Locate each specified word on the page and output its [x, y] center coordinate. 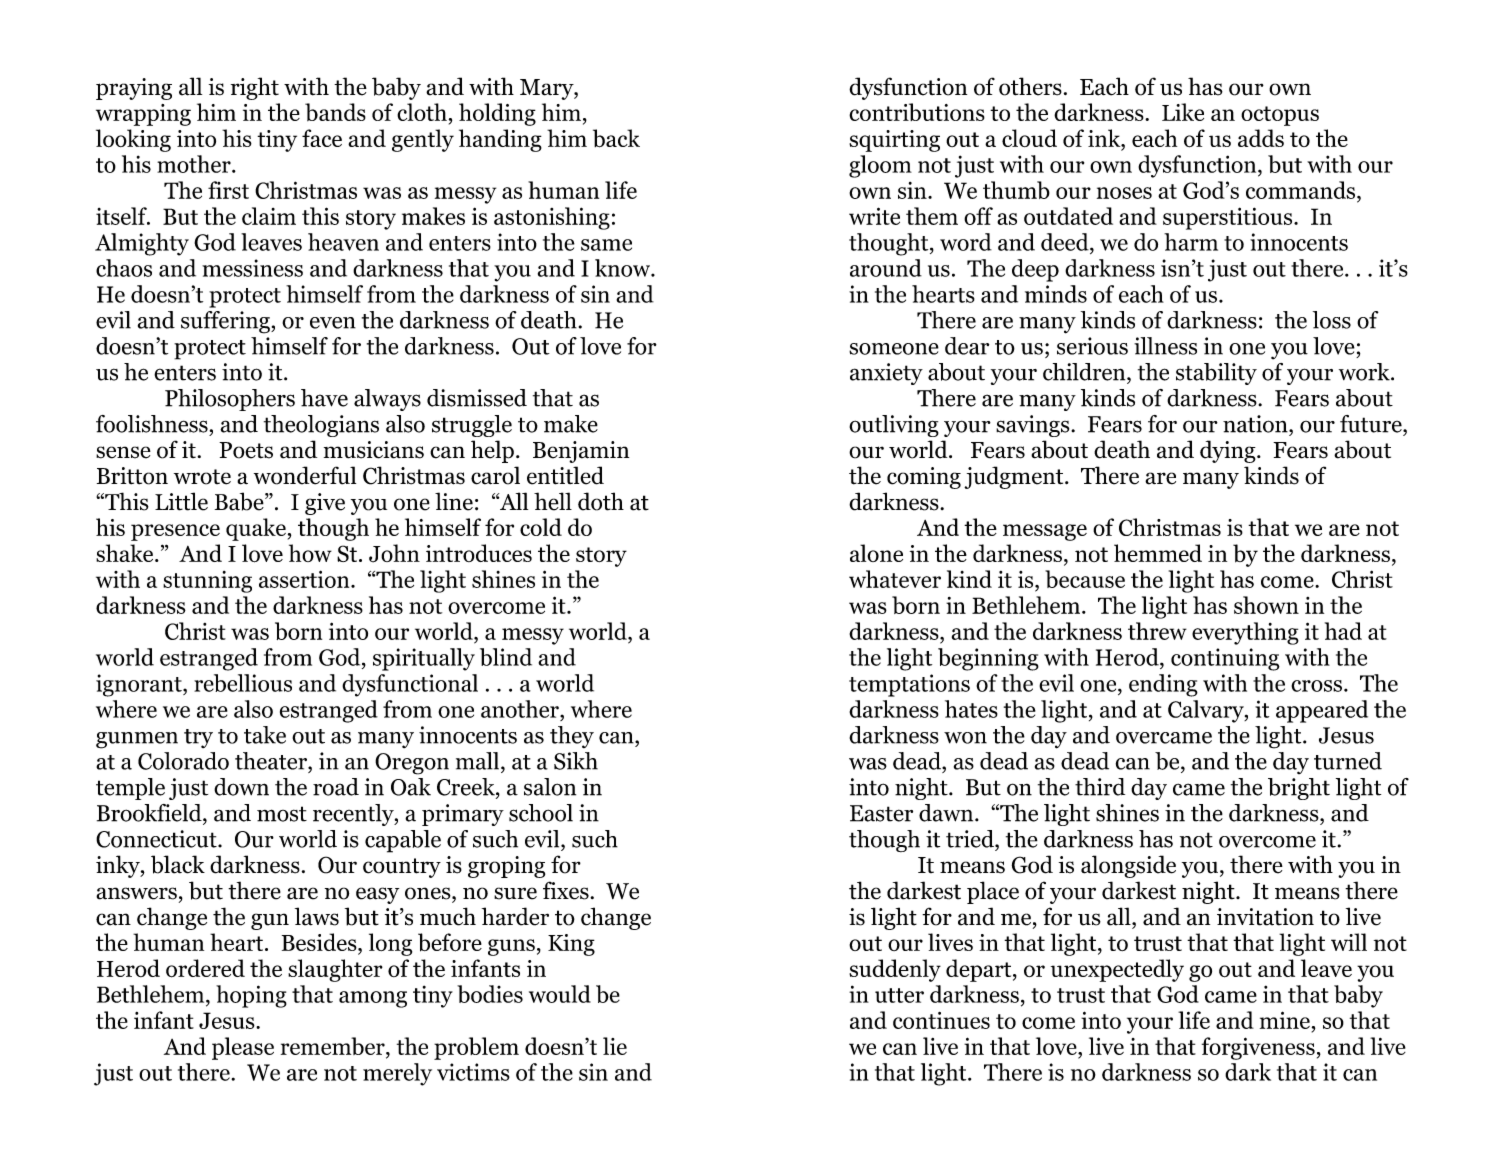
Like [1183, 112]
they [572, 737]
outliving [894, 426]
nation [1256, 424]
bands [335, 112]
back [616, 138]
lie [615, 1046]
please [243, 1048]
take [265, 735]
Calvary [1207, 711]
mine [1285, 1020]
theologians [321, 426]
